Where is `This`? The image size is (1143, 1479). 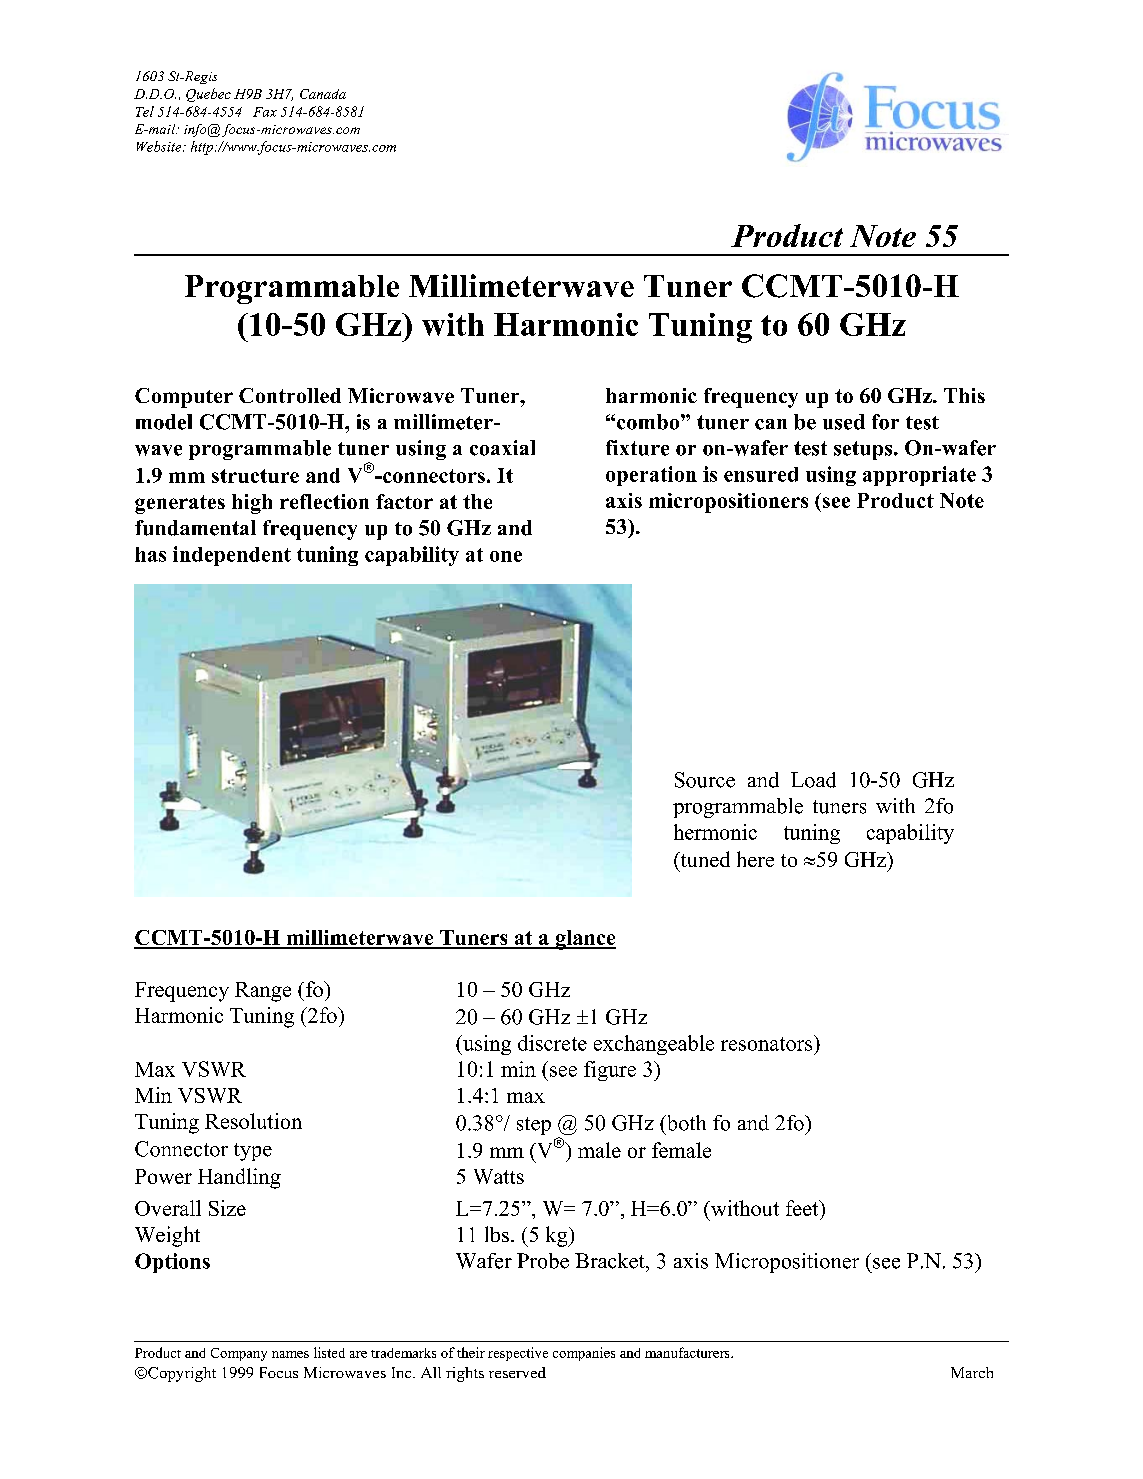
This is located at coordinates (964, 395).
